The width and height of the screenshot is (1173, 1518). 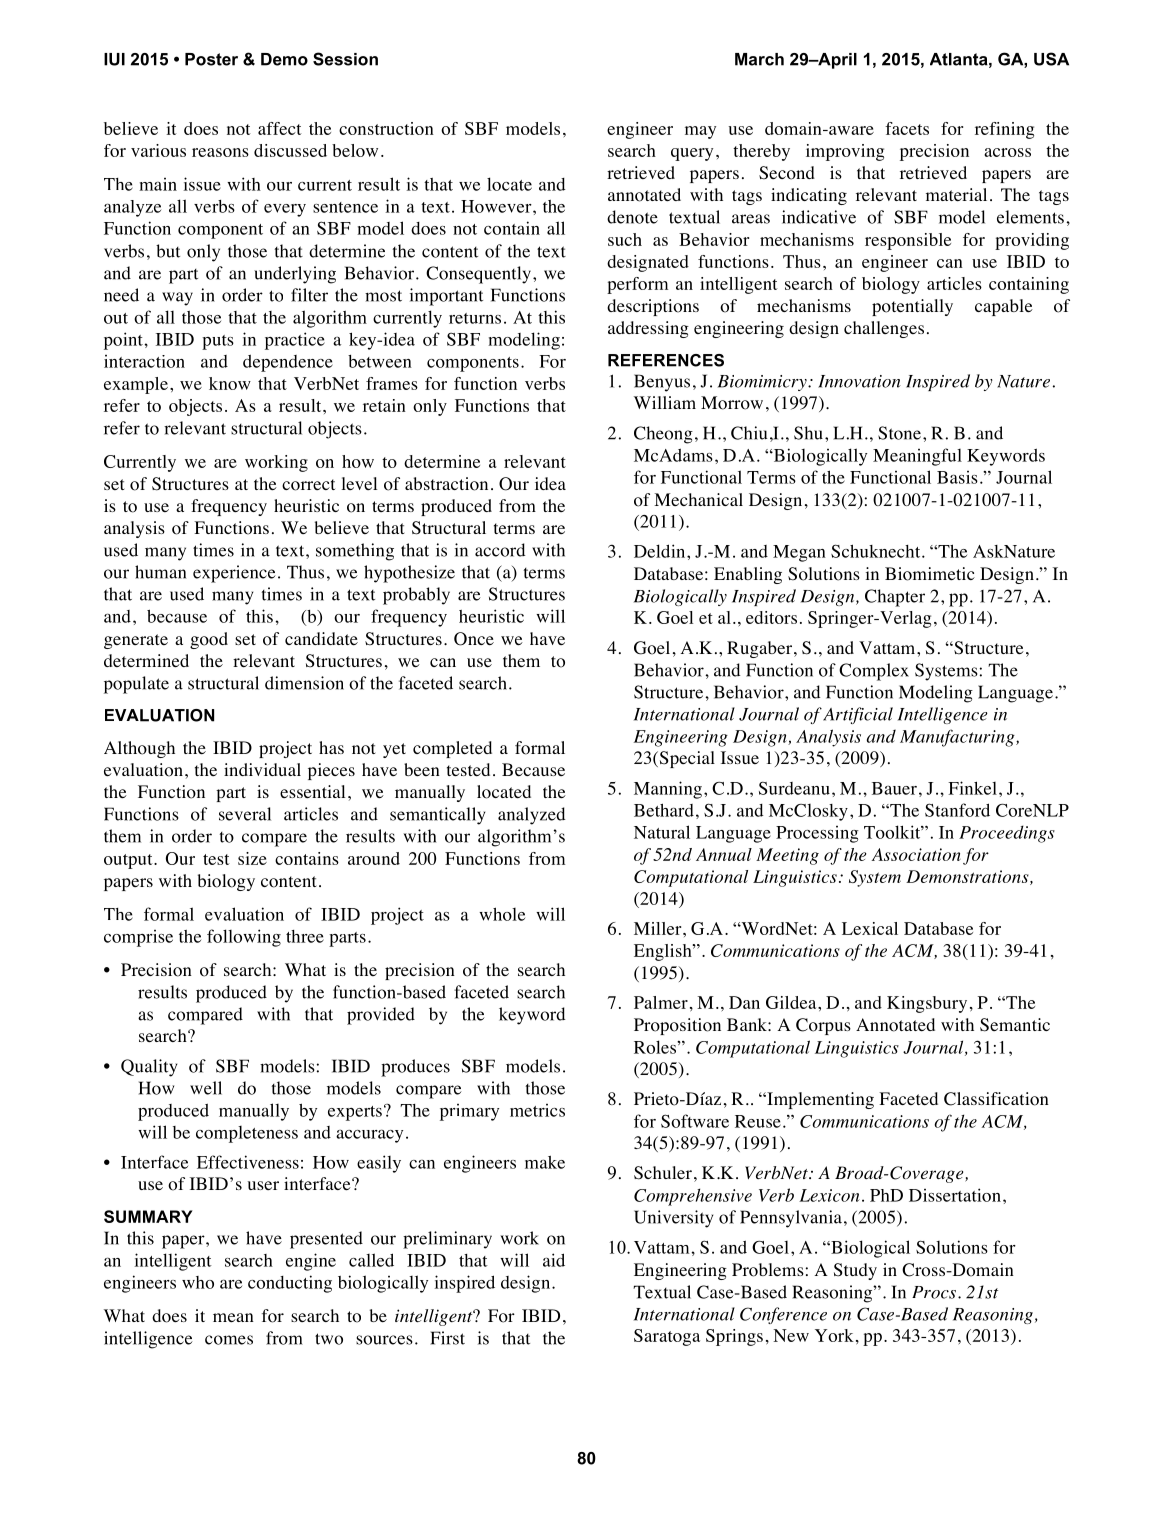 I want to click on Poster, so click(x=211, y=59).
